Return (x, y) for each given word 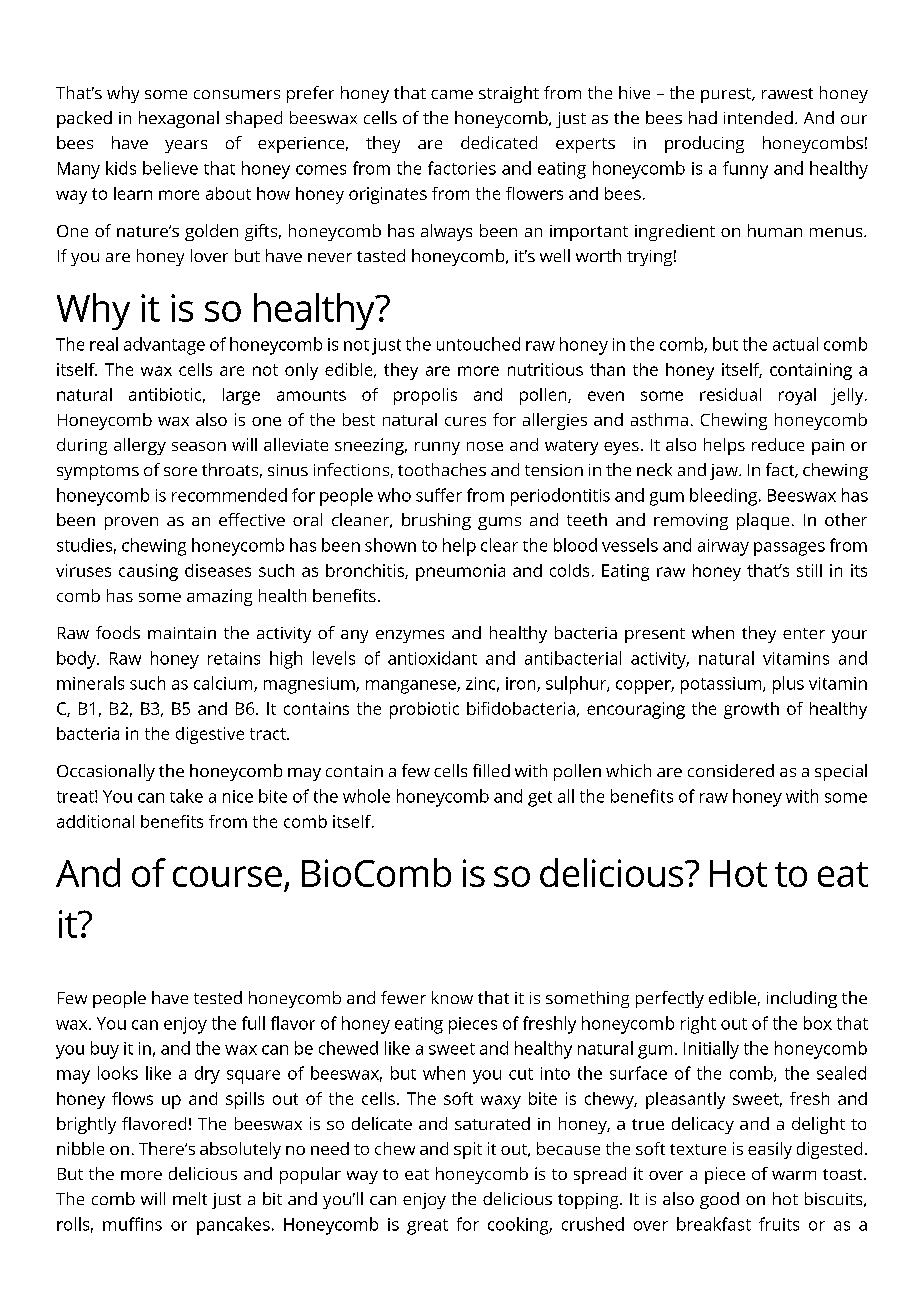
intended (758, 117)
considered (731, 770)
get (540, 799)
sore (180, 471)
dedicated (499, 142)
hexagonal (179, 119)
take (186, 796)
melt (190, 1198)
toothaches (442, 469)
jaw (725, 472)
